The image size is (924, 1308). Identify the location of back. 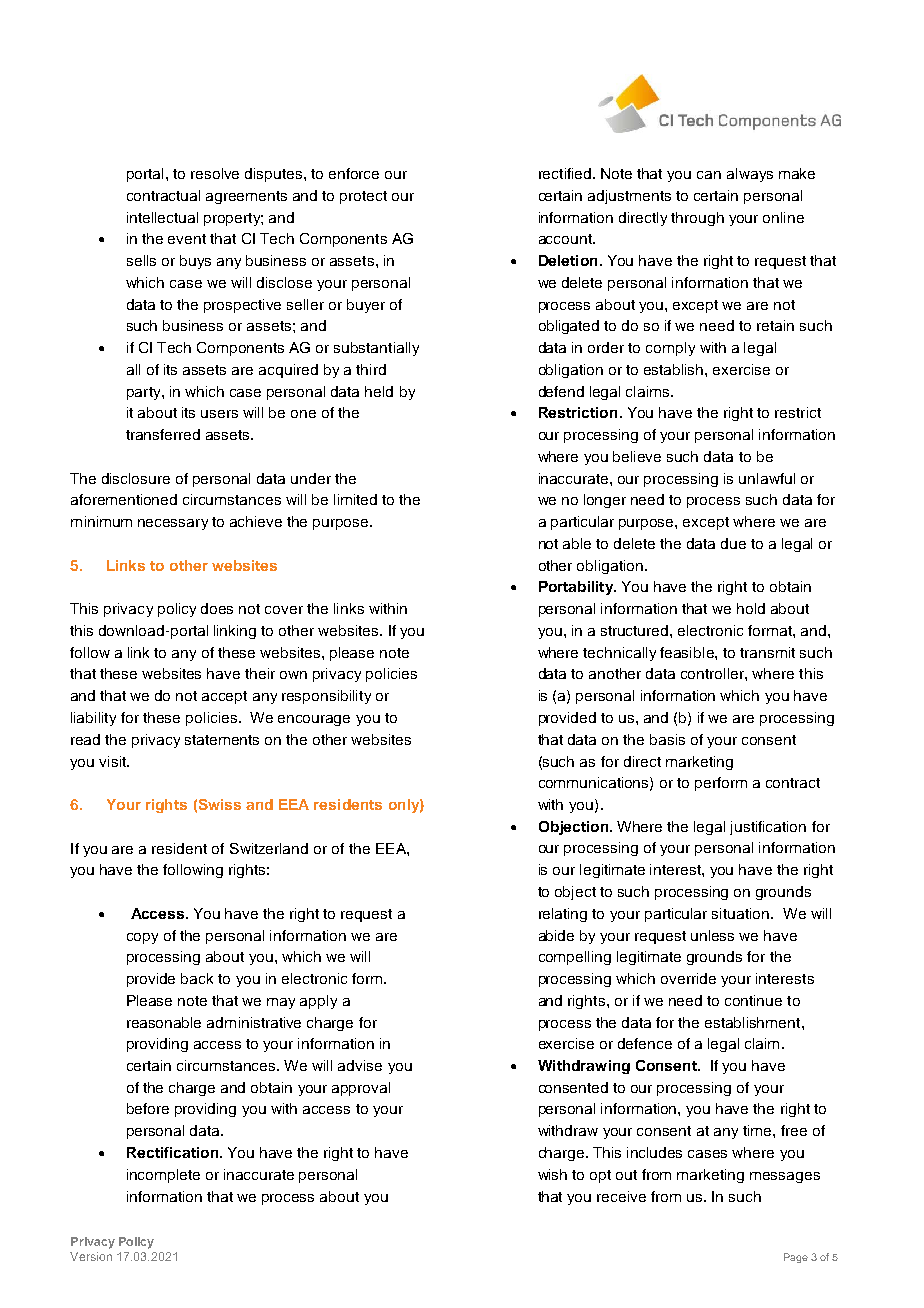
(197, 978).
